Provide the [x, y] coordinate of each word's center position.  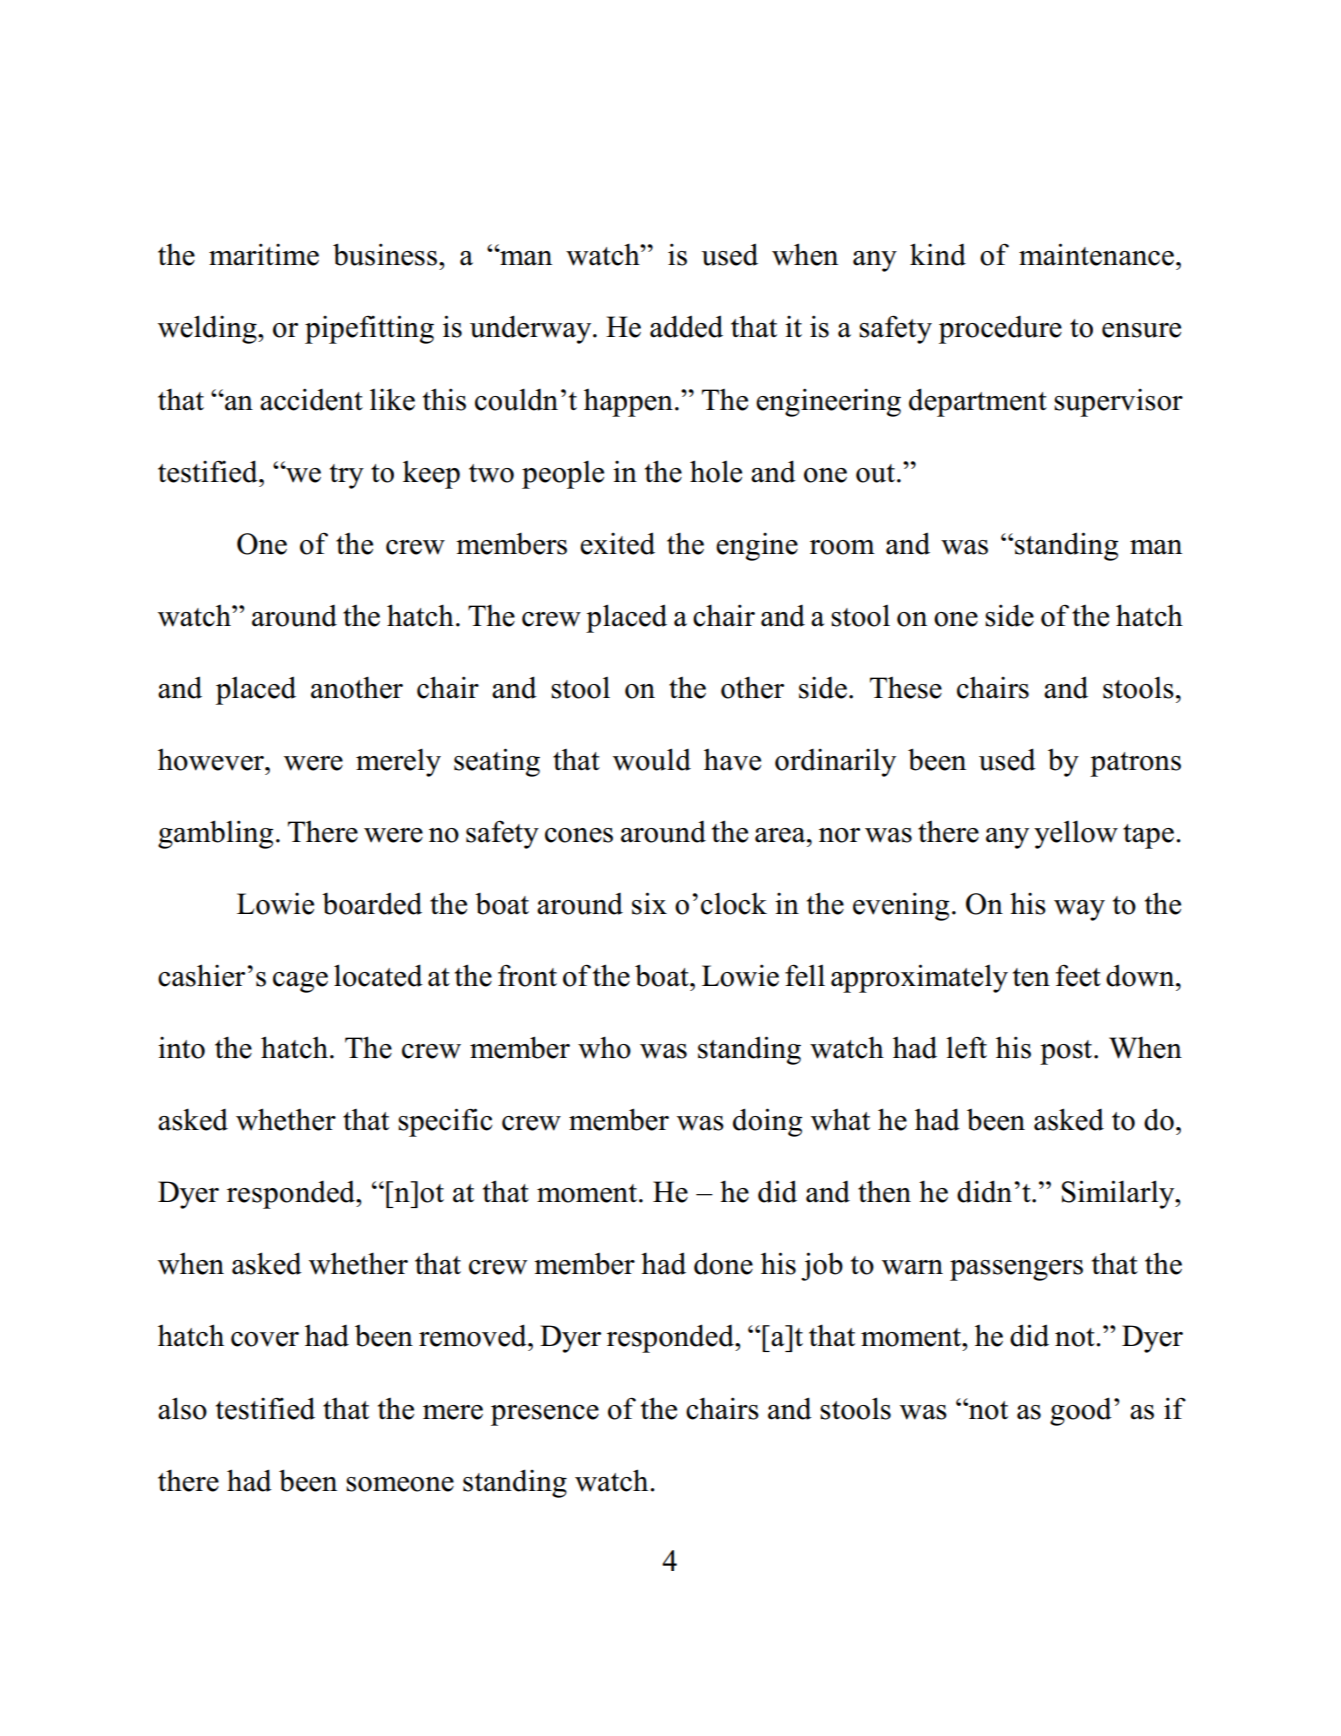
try [347, 476]
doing [767, 1122]
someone [400, 1484]
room [842, 547]
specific [445, 1122]
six [649, 903]
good [1081, 1411]
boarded [372, 903]
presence [545, 1415]
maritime [264, 254]
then [884, 1191]
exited [617, 543]
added [686, 326]
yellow [1076, 834]
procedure [1000, 330]
